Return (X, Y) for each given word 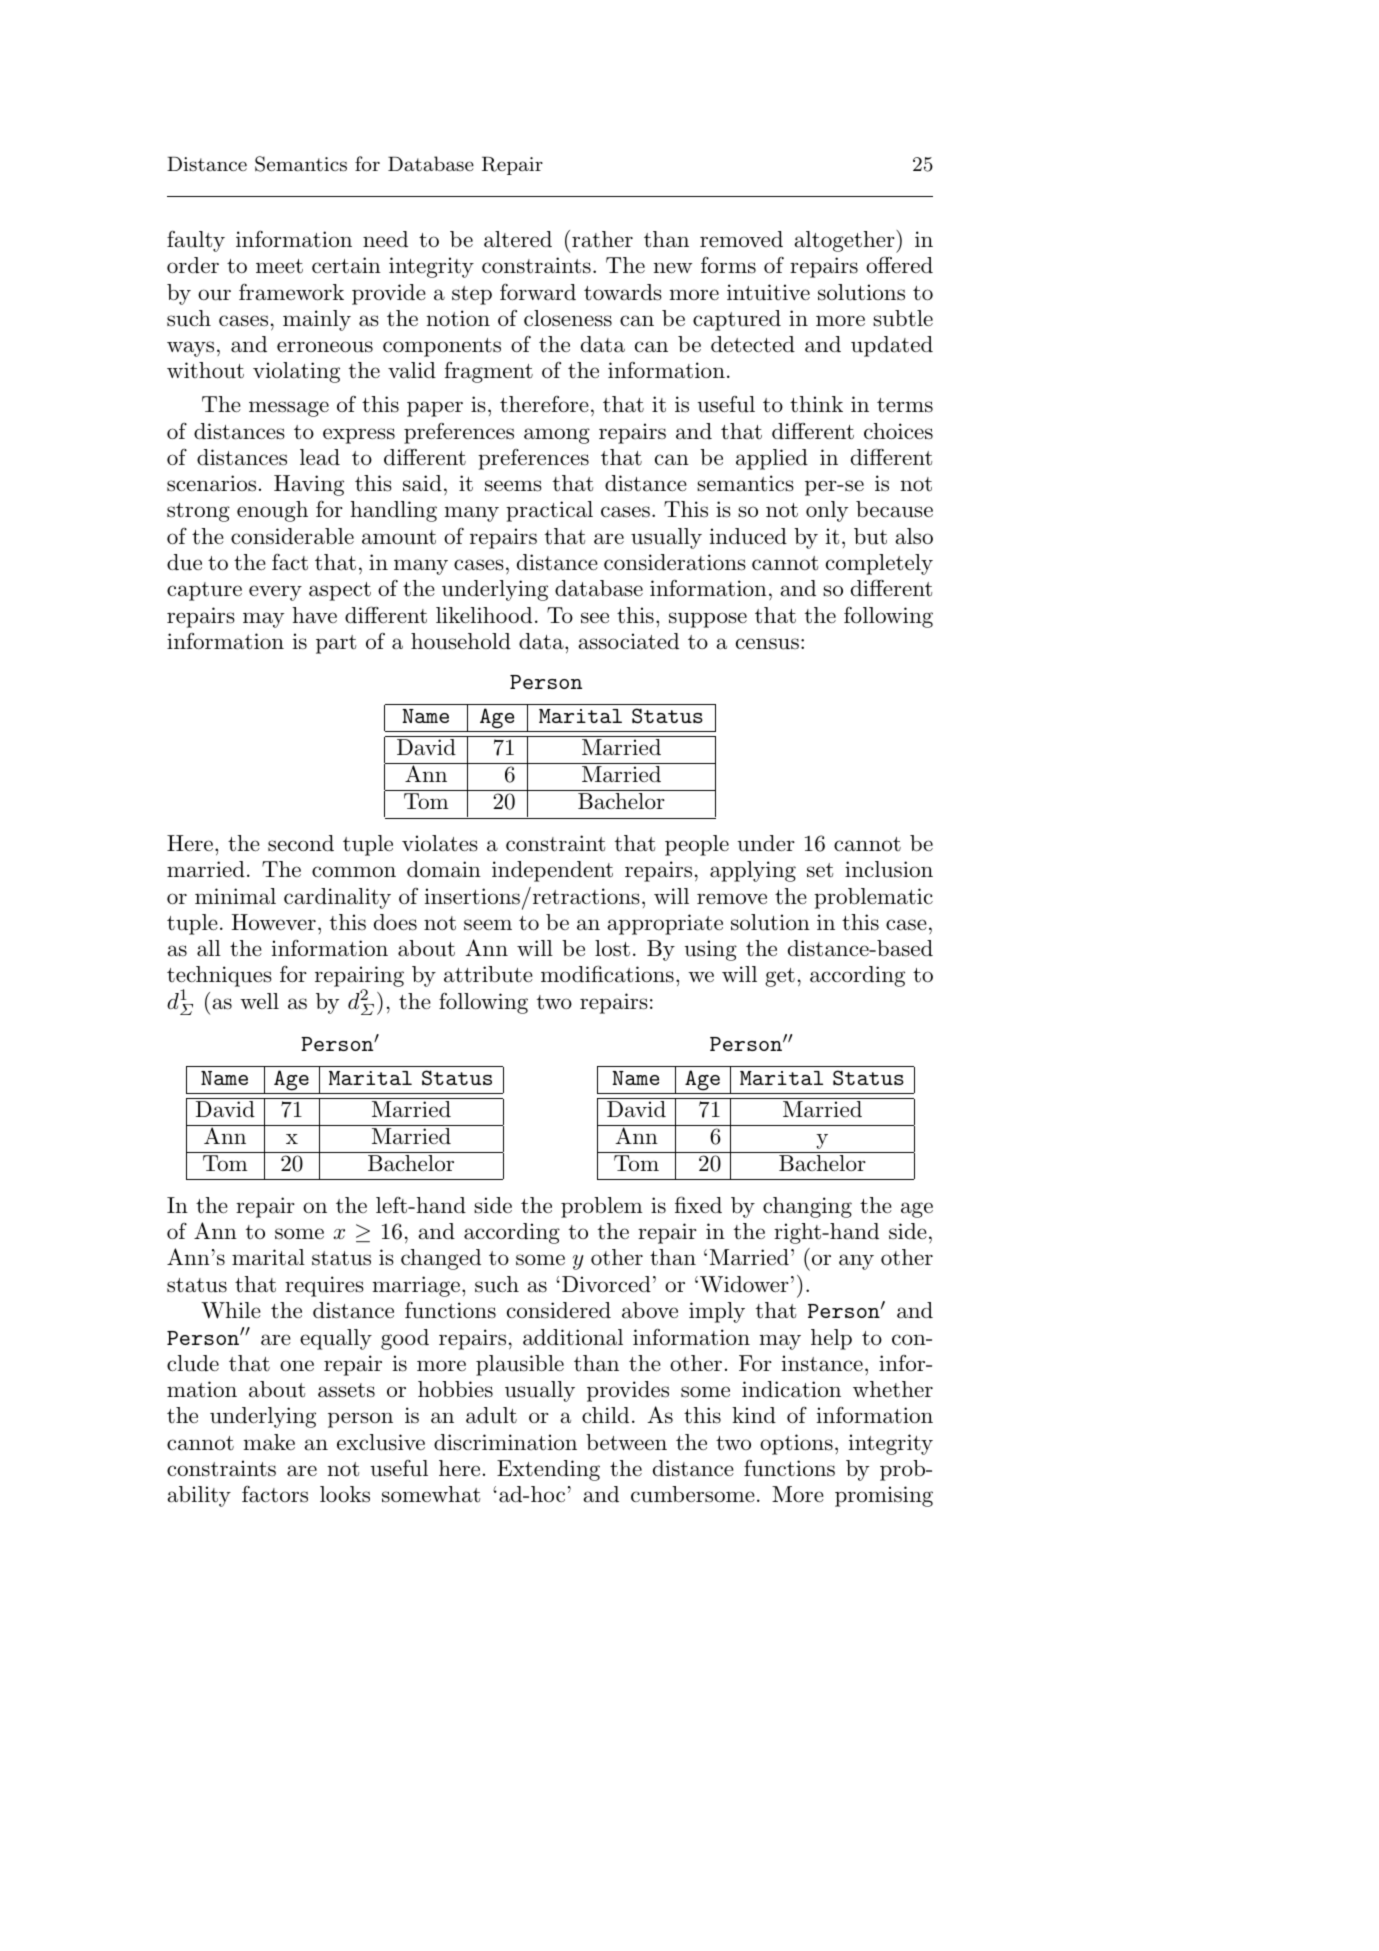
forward (538, 292)
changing (807, 1207)
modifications (607, 974)
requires (324, 1286)
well (259, 1001)
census (767, 644)
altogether (845, 241)
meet (279, 266)
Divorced (606, 1284)
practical (549, 511)
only (827, 511)
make (269, 1442)
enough (272, 511)
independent (552, 871)
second (301, 843)
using (710, 950)
